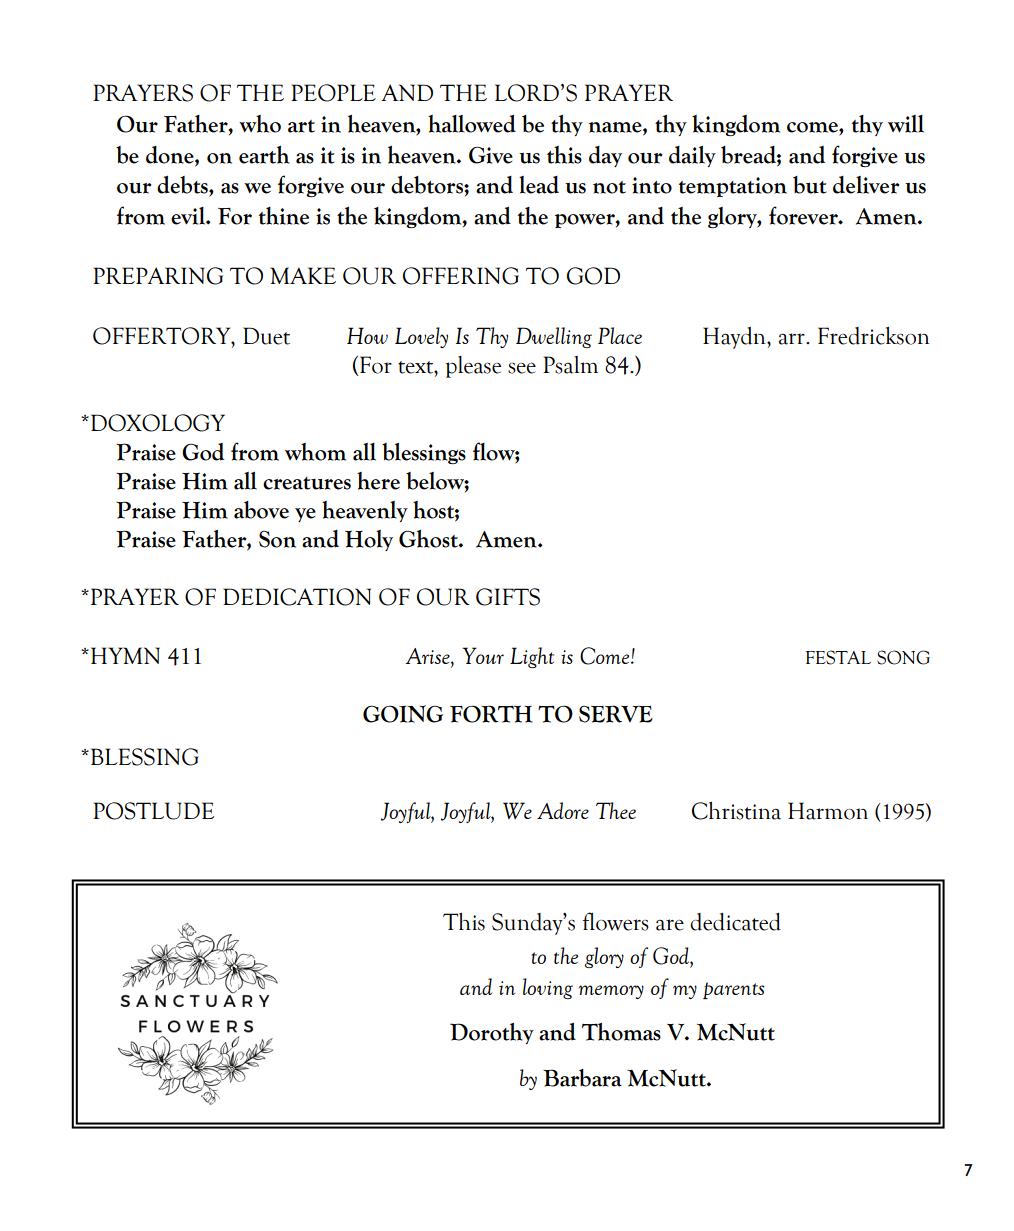 The height and width of the screenshot is (1231, 1014). I want to click on GIFTS, so click(508, 597).
